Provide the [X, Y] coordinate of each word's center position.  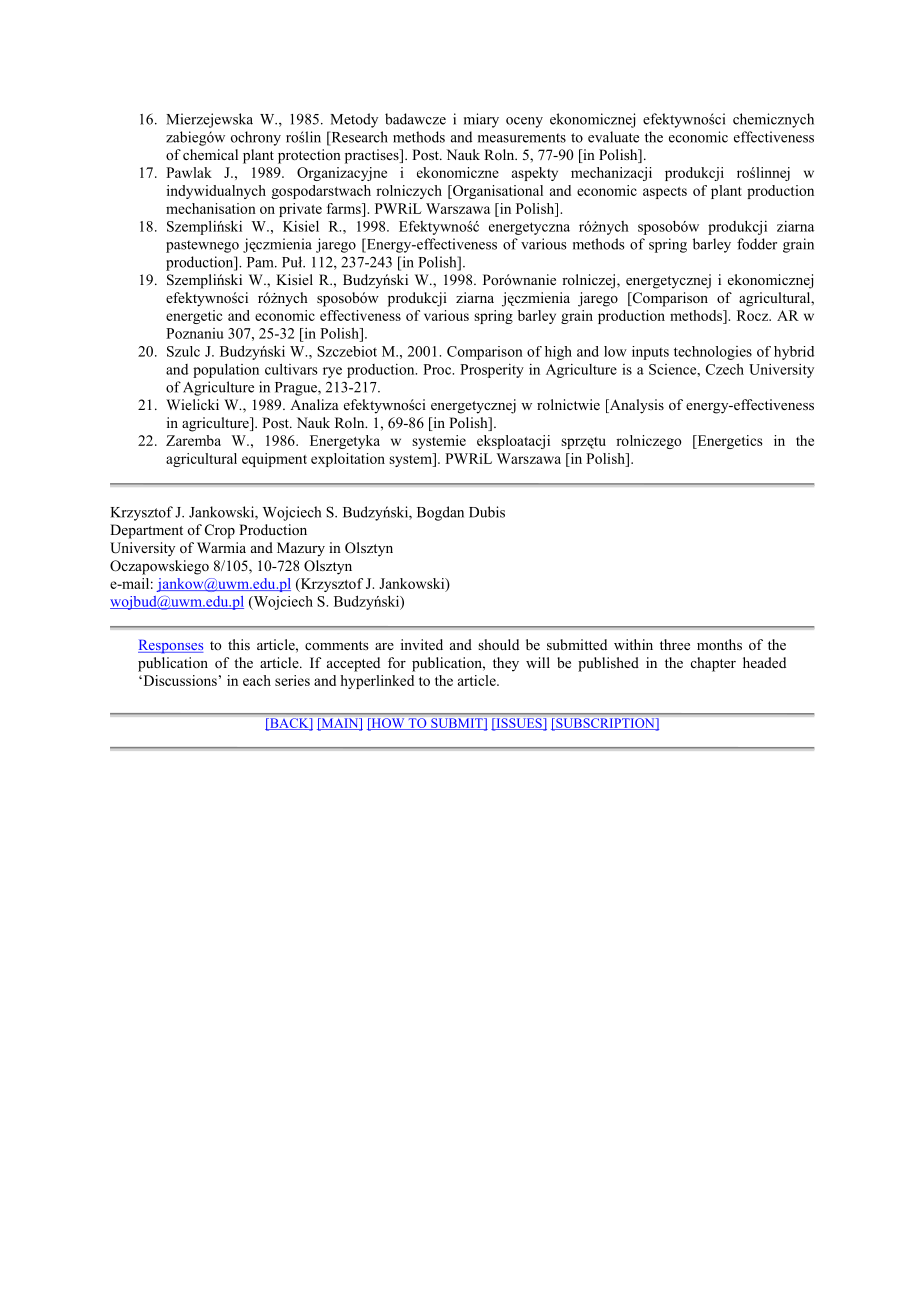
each [257, 680]
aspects [665, 193]
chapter [713, 664]
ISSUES [519, 724]
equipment [274, 460]
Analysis [635, 406]
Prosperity [492, 371]
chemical [210, 154]
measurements [522, 138]
